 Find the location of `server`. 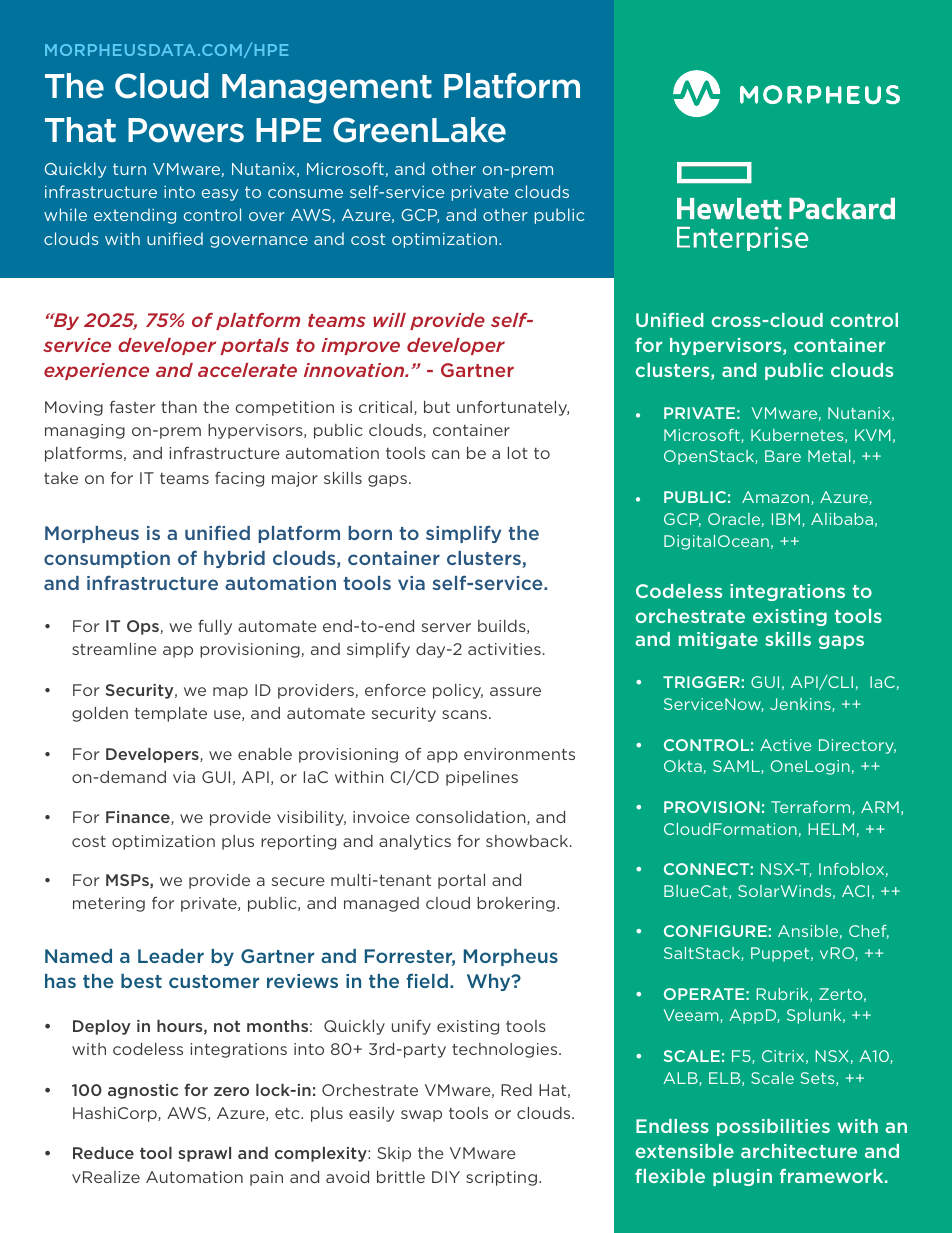

server is located at coordinates (446, 627).
